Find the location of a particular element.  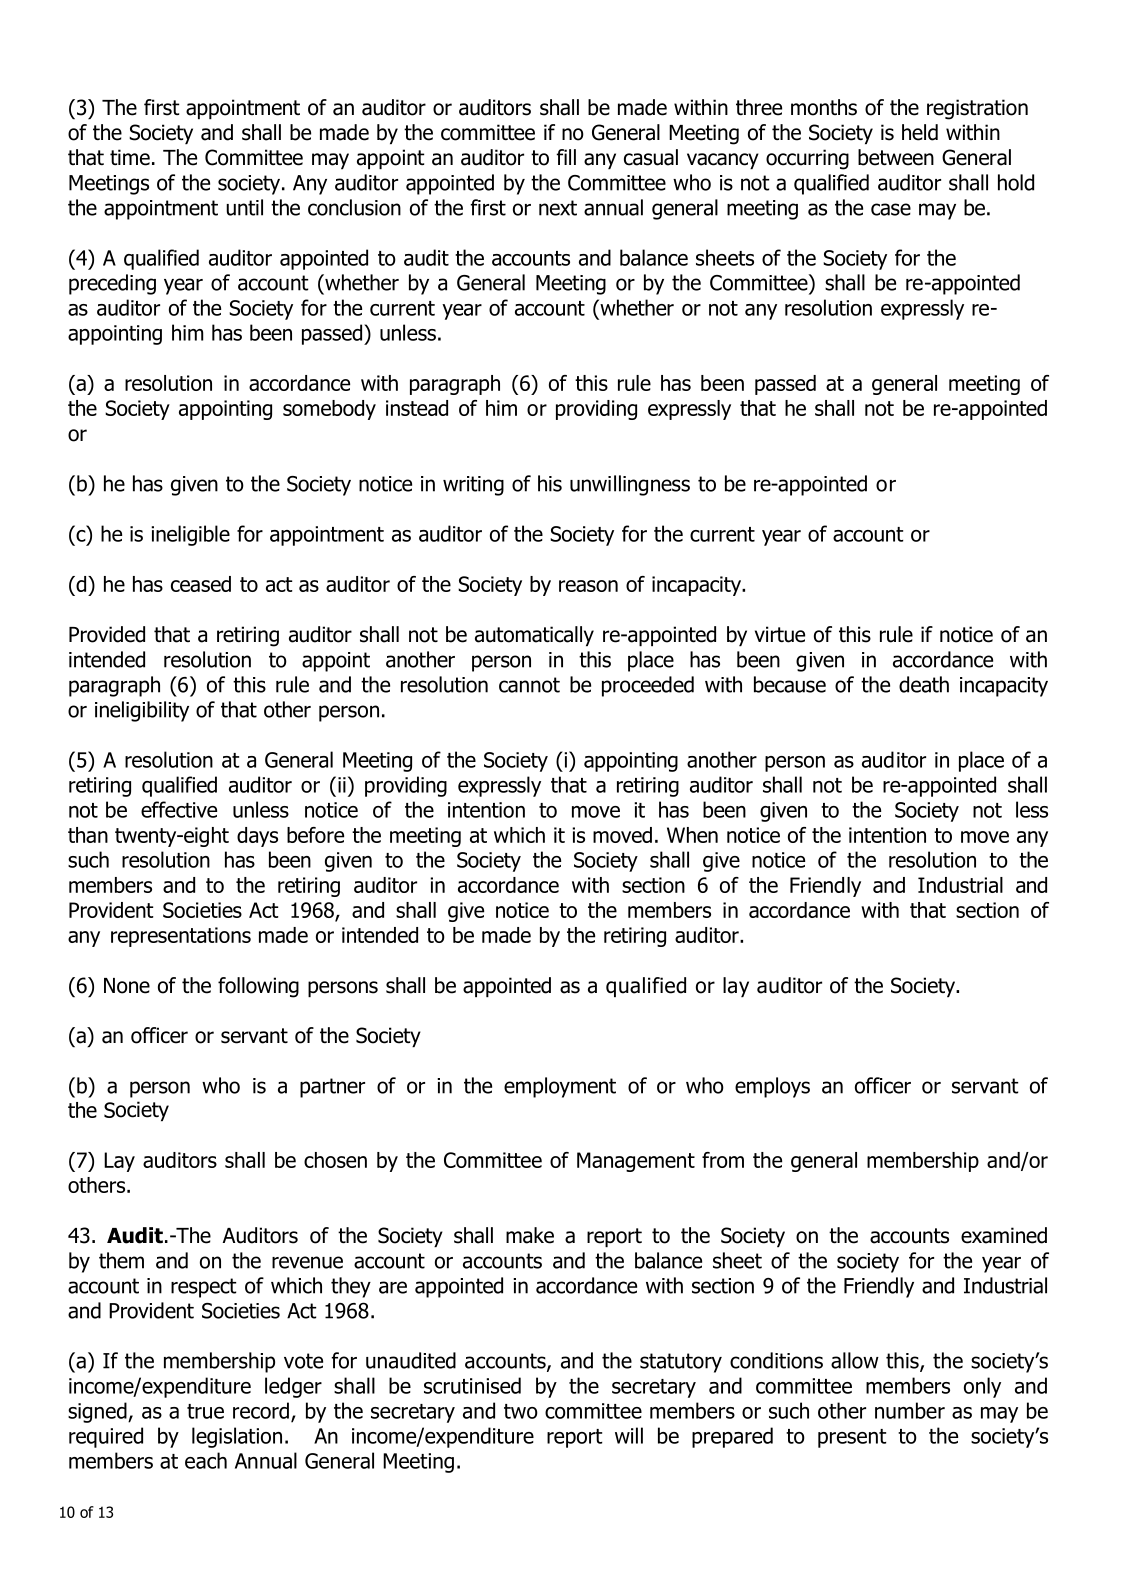

between is located at coordinates (896, 157).
